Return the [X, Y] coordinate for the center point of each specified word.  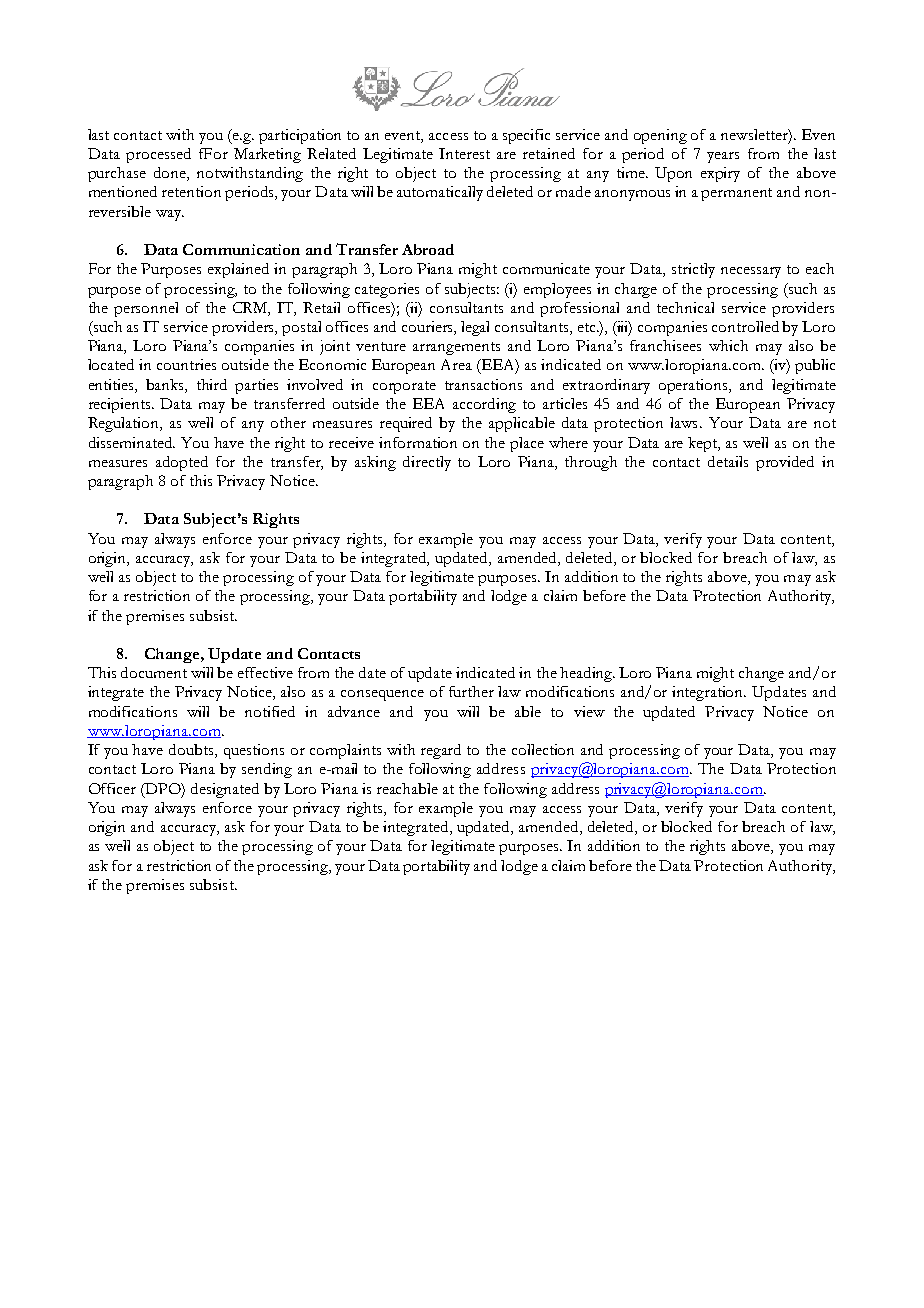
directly [427, 463]
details [728, 461]
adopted [182, 463]
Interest [464, 153]
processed [158, 155]
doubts [192, 751]
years [723, 157]
